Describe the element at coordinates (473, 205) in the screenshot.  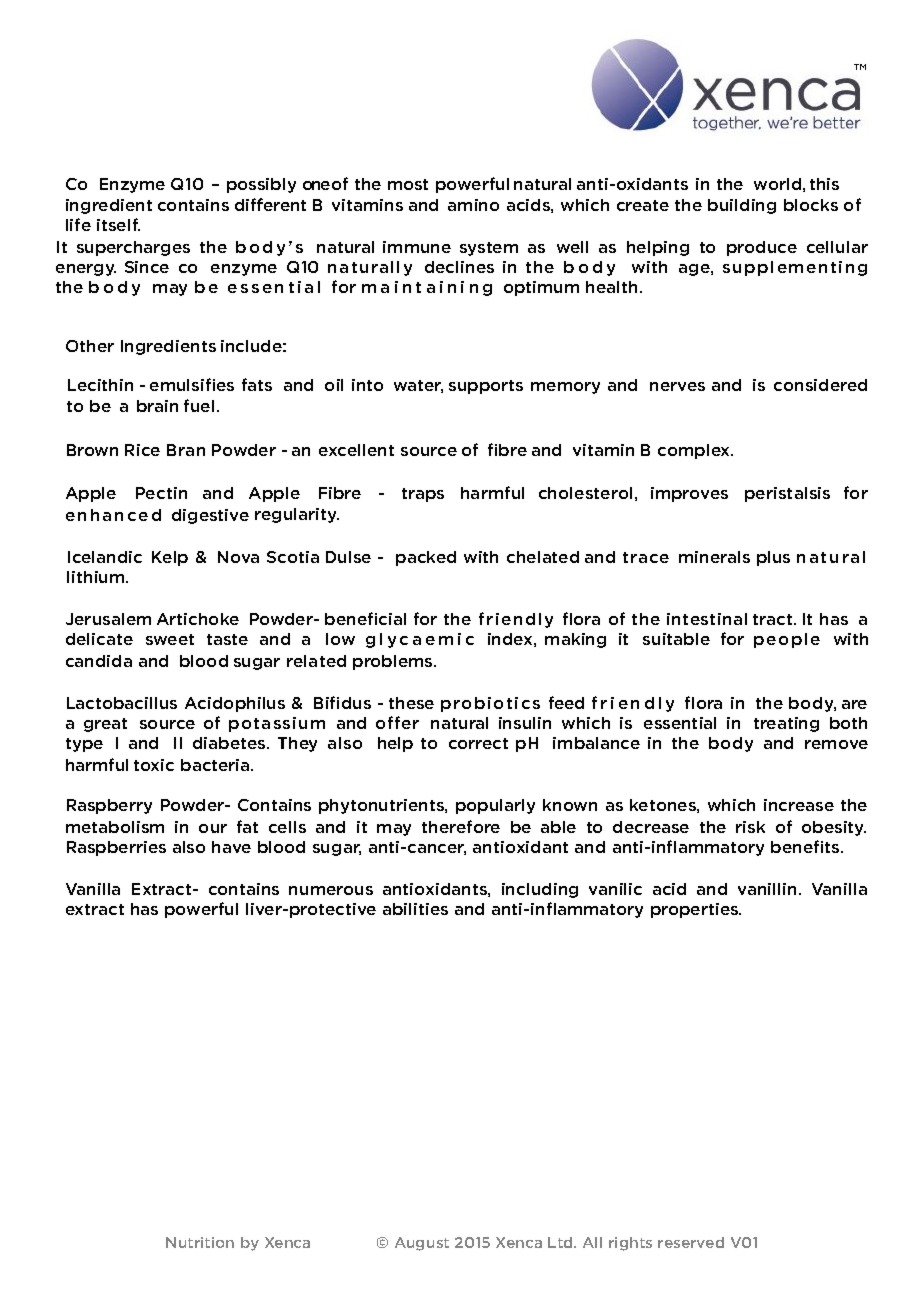
I see `amino` at that location.
